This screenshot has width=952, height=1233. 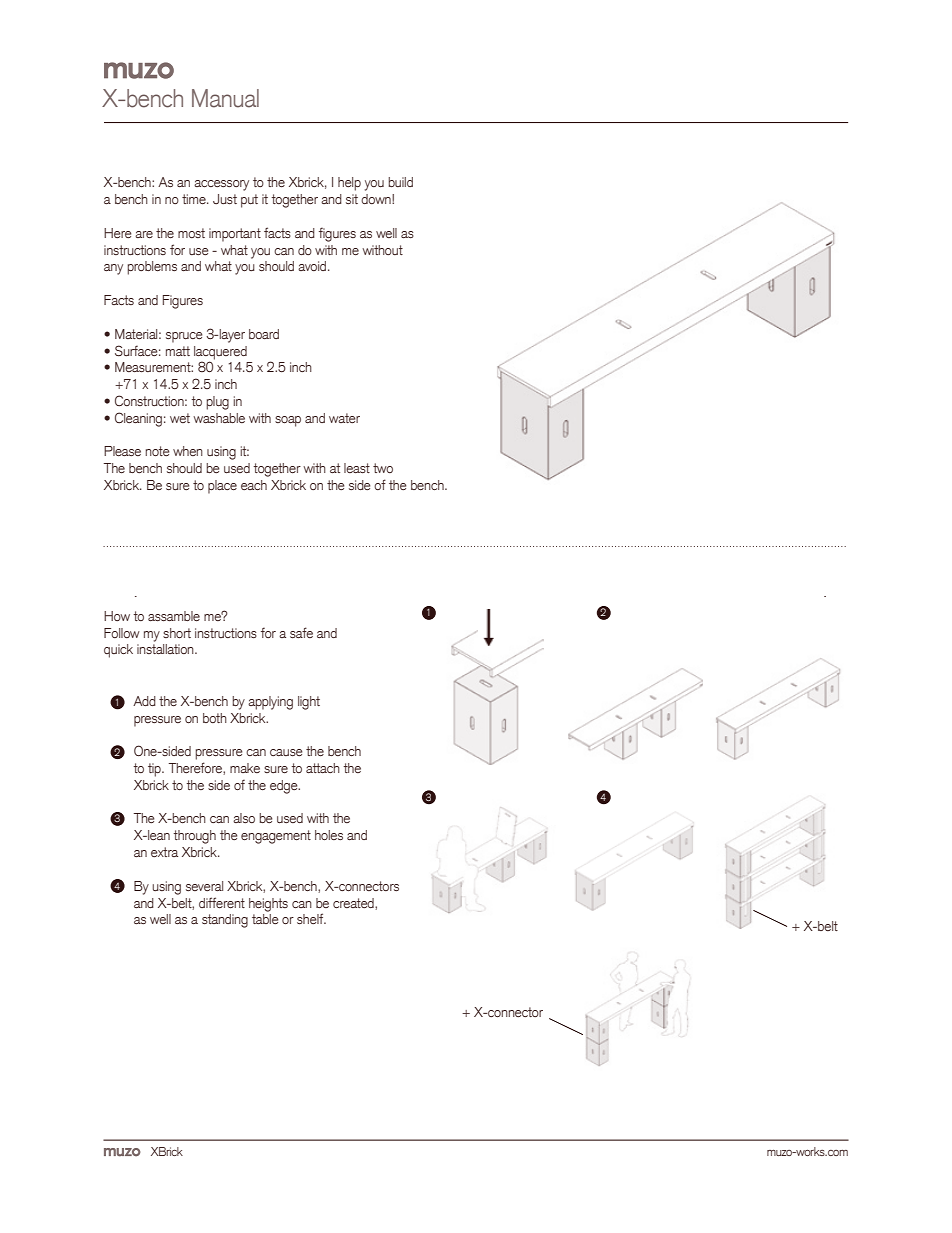 What do you see at coordinates (301, 632) in the screenshot?
I see `safe` at bounding box center [301, 632].
